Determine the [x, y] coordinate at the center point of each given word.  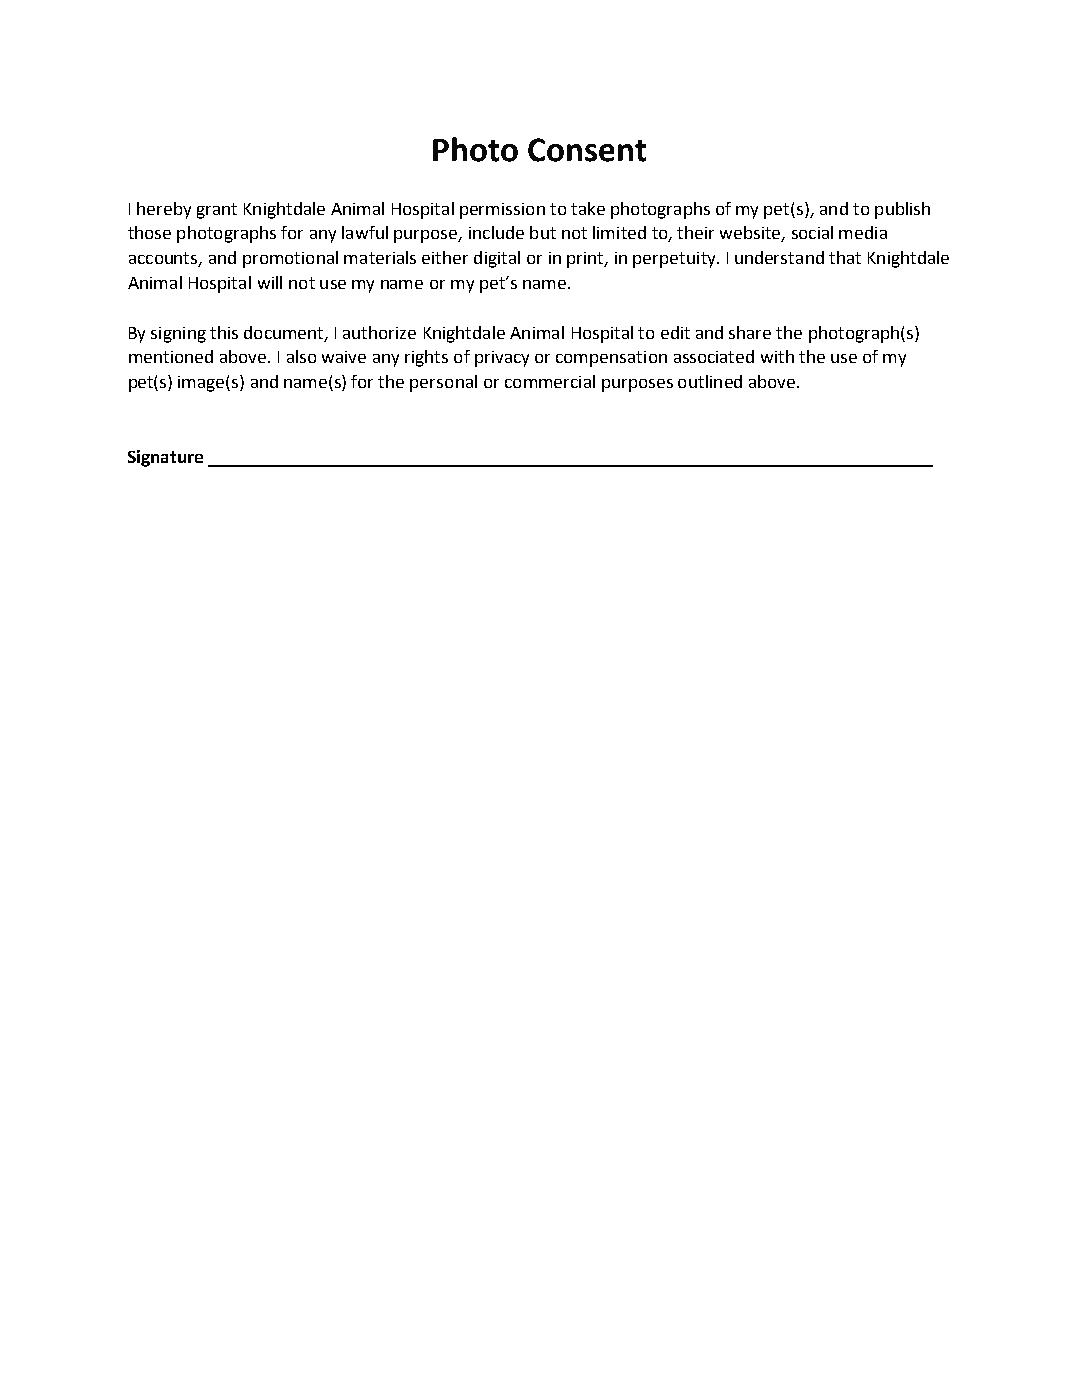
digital [497, 259]
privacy [502, 359]
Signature [165, 458]
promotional [290, 259]
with [777, 356]
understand [779, 257]
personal [443, 383]
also [301, 356]
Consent [587, 150]
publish [902, 210]
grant [217, 211]
